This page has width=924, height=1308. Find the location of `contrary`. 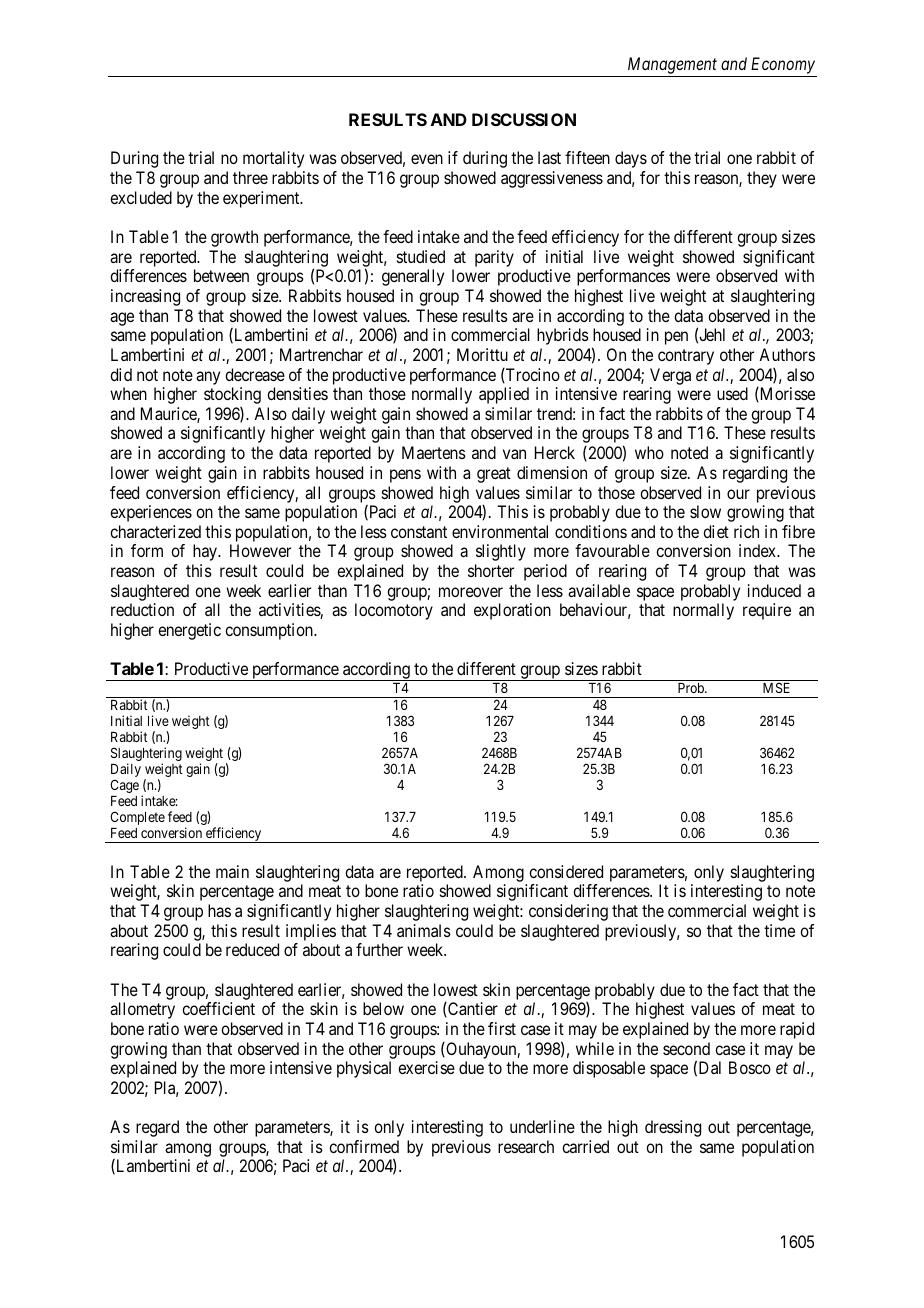

contrary is located at coordinates (686, 357).
